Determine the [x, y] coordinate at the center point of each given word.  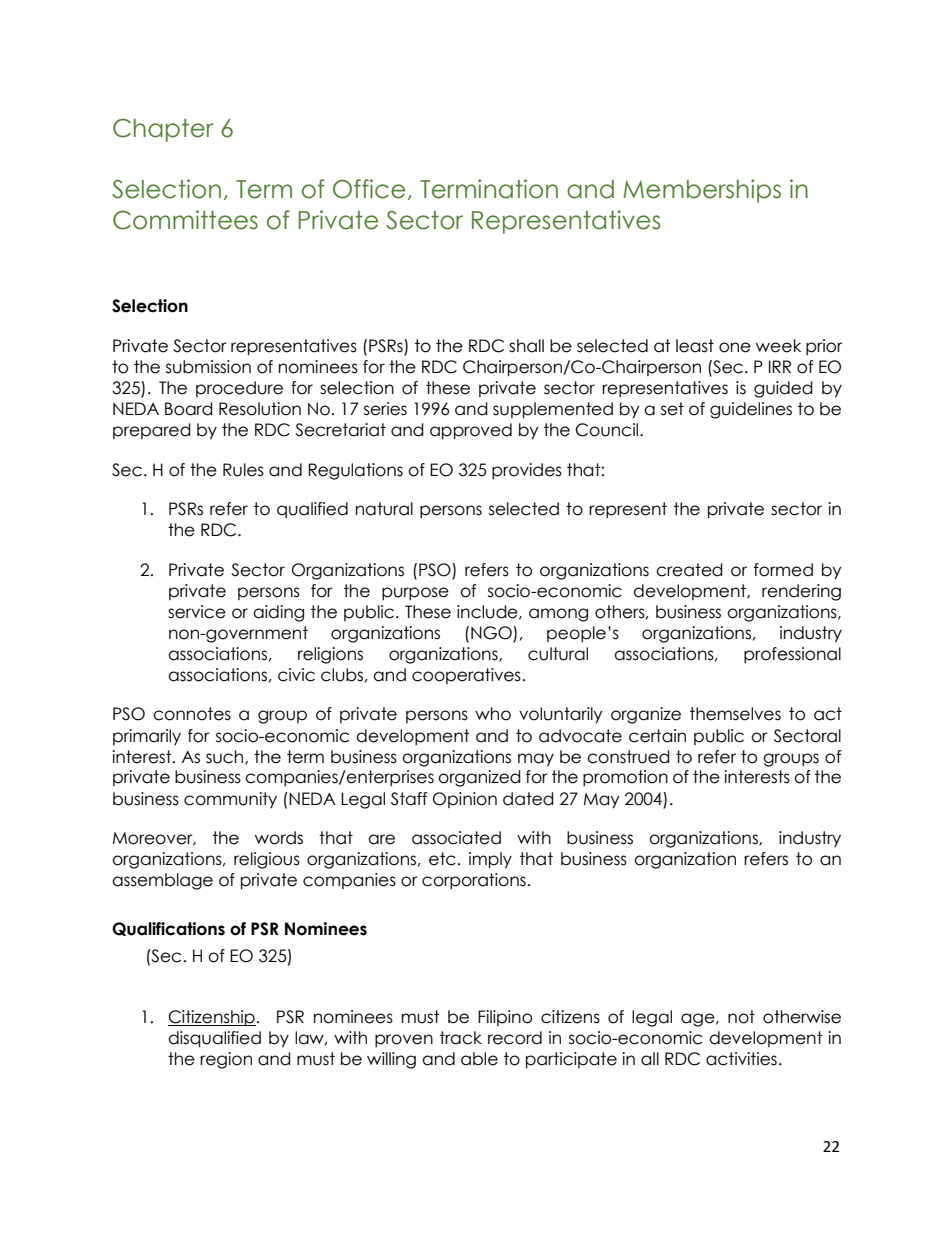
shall [526, 346]
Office [369, 189]
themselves [735, 714]
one [735, 347]
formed [783, 570]
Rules [243, 470]
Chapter [163, 130]
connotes [192, 714]
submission [208, 367]
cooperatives [466, 676]
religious [267, 860]
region [226, 1060]
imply [490, 860]
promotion [625, 778]
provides [527, 471]
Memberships [702, 191]
